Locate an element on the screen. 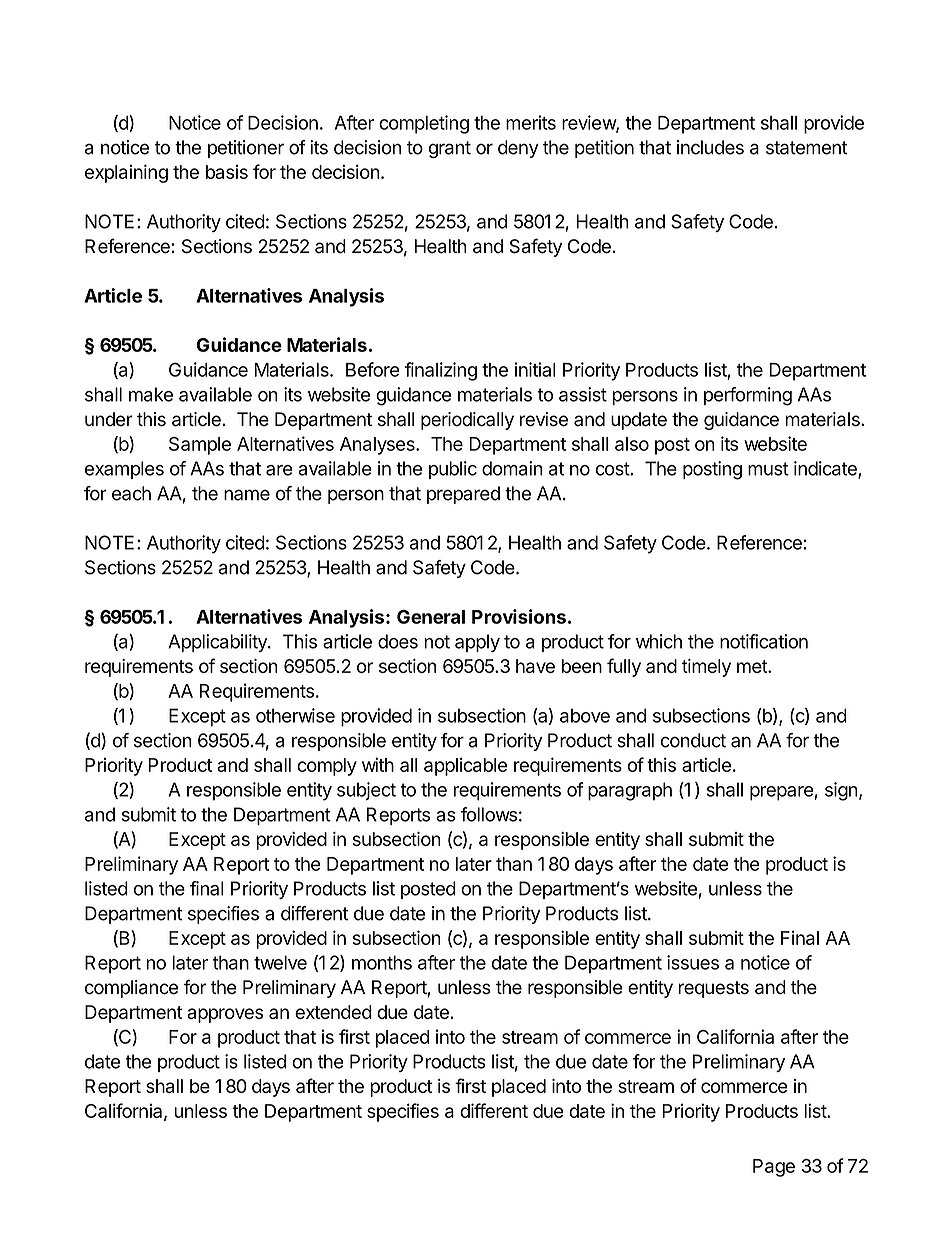 This screenshot has height=1233, width=952. includes is located at coordinates (710, 147).
